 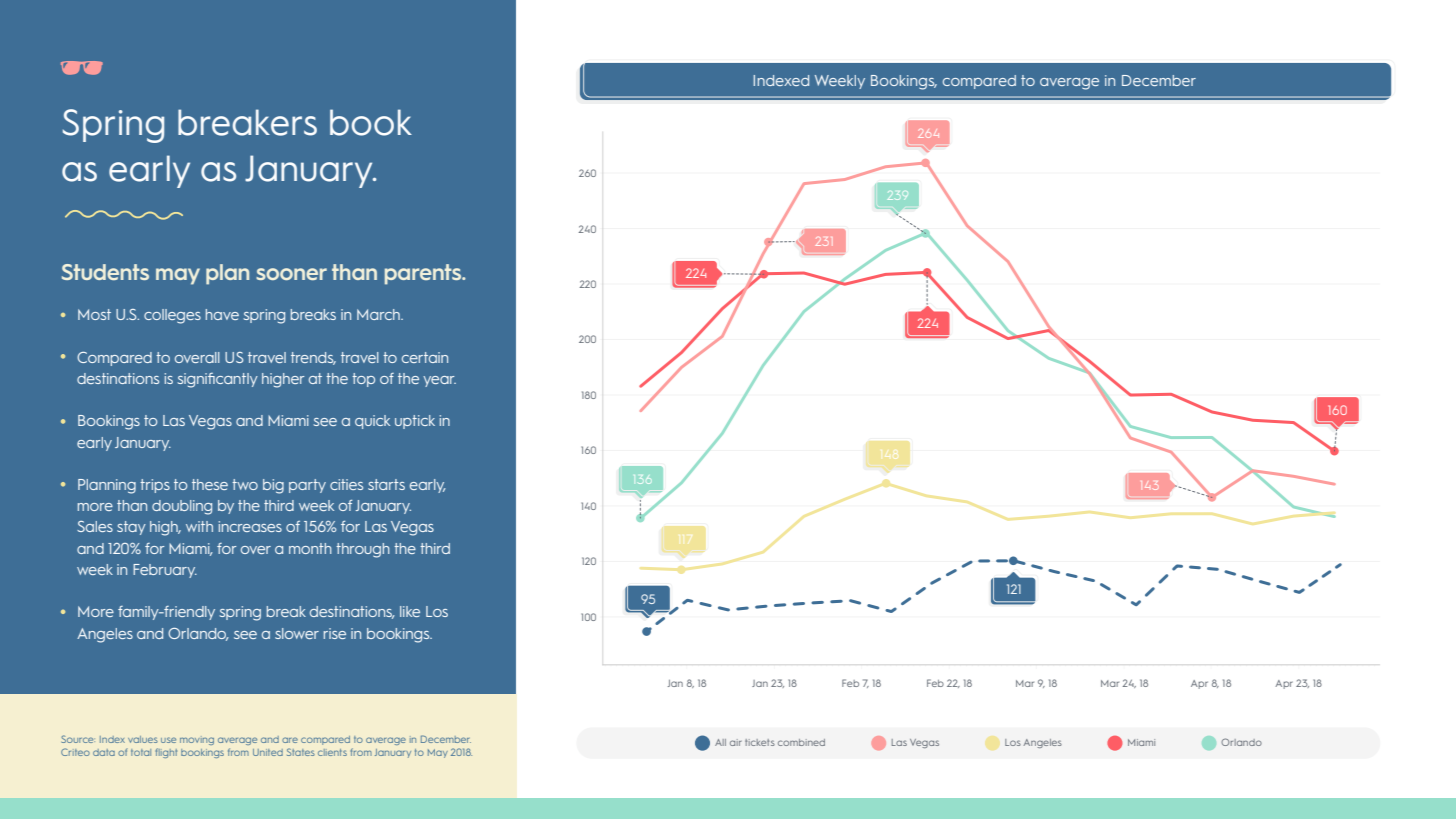 What do you see at coordinates (165, 571) in the image?
I see `February` at bounding box center [165, 571].
